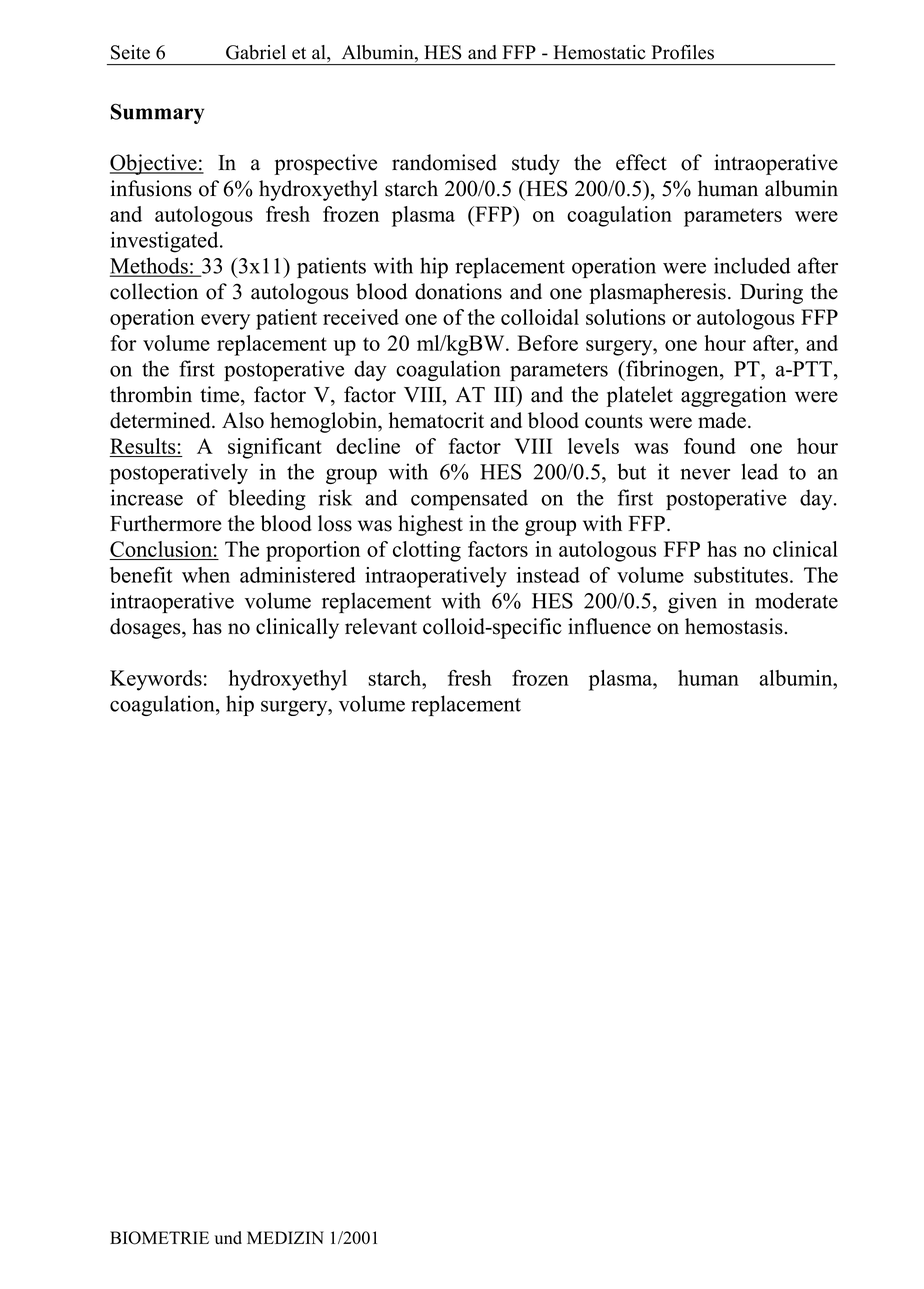 This screenshot has height=1289, width=924. I want to click on never, so click(705, 474).
